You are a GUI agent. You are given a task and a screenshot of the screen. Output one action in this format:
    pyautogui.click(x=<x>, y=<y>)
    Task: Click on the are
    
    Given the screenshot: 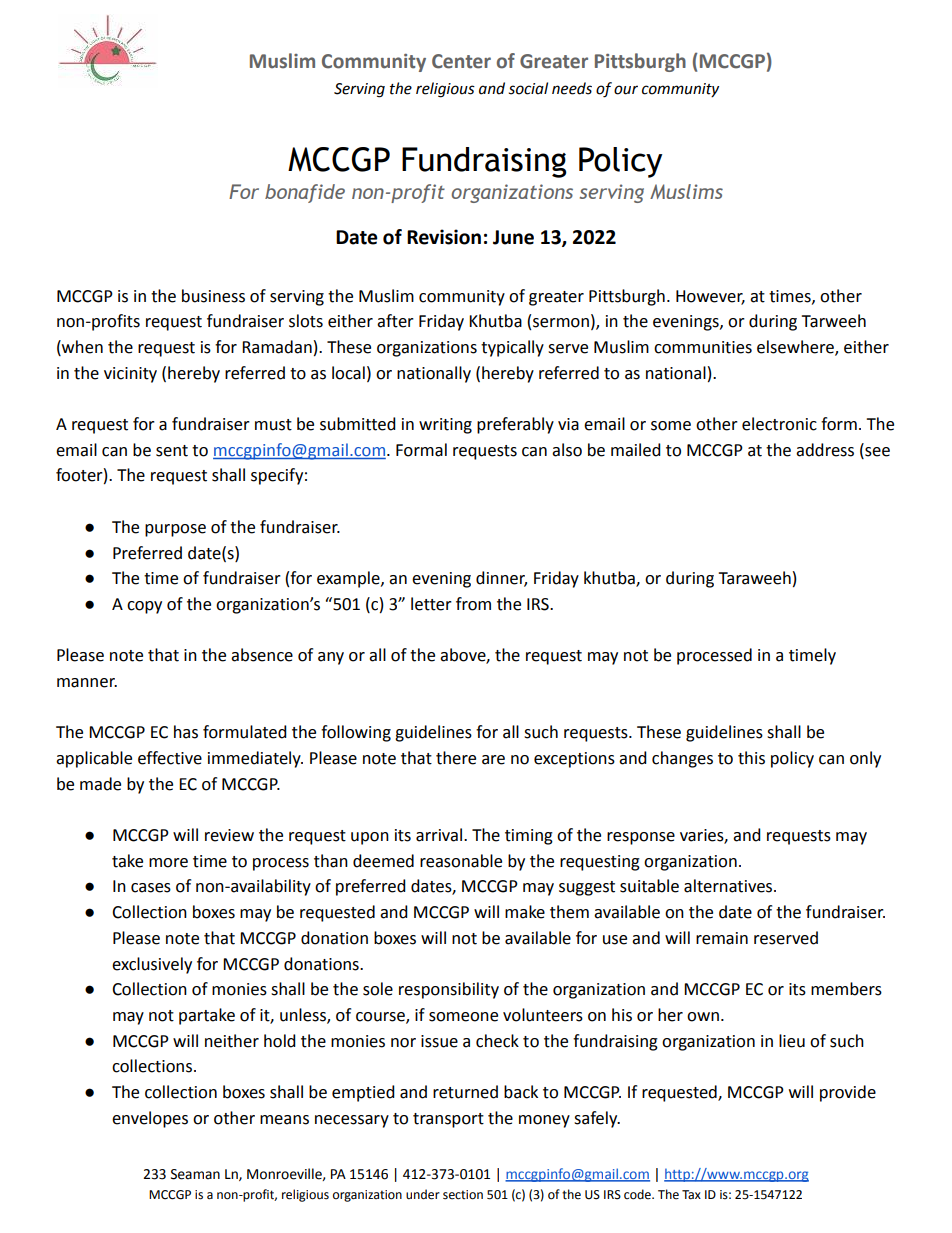 What is the action you would take?
    pyautogui.click(x=493, y=760)
